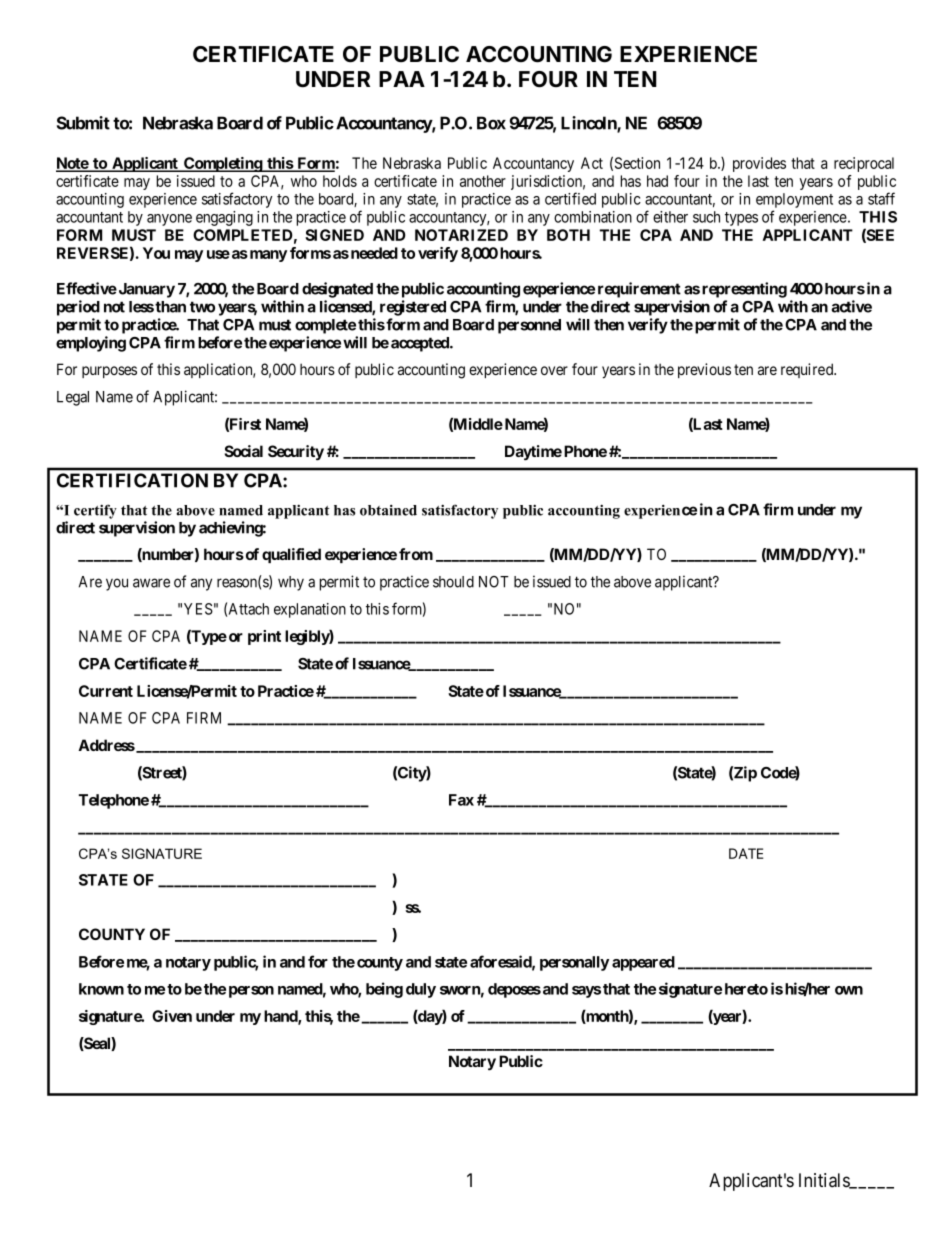 The height and width of the screenshot is (1233, 952). Describe the element at coordinates (746, 989) in the screenshot. I see `hereto` at that location.
